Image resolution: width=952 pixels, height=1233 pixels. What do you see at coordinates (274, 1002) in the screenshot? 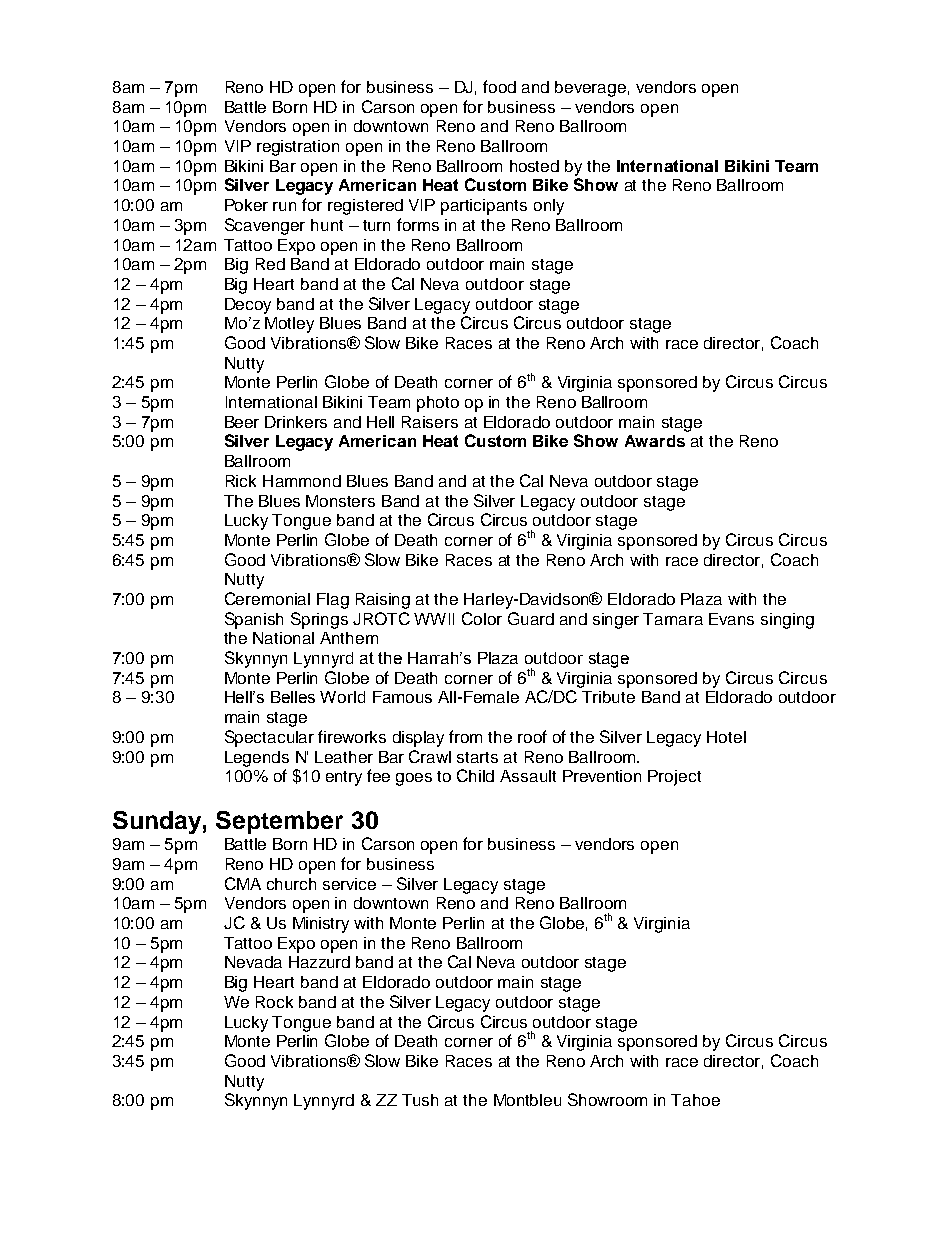
I see `Rock` at bounding box center [274, 1002].
